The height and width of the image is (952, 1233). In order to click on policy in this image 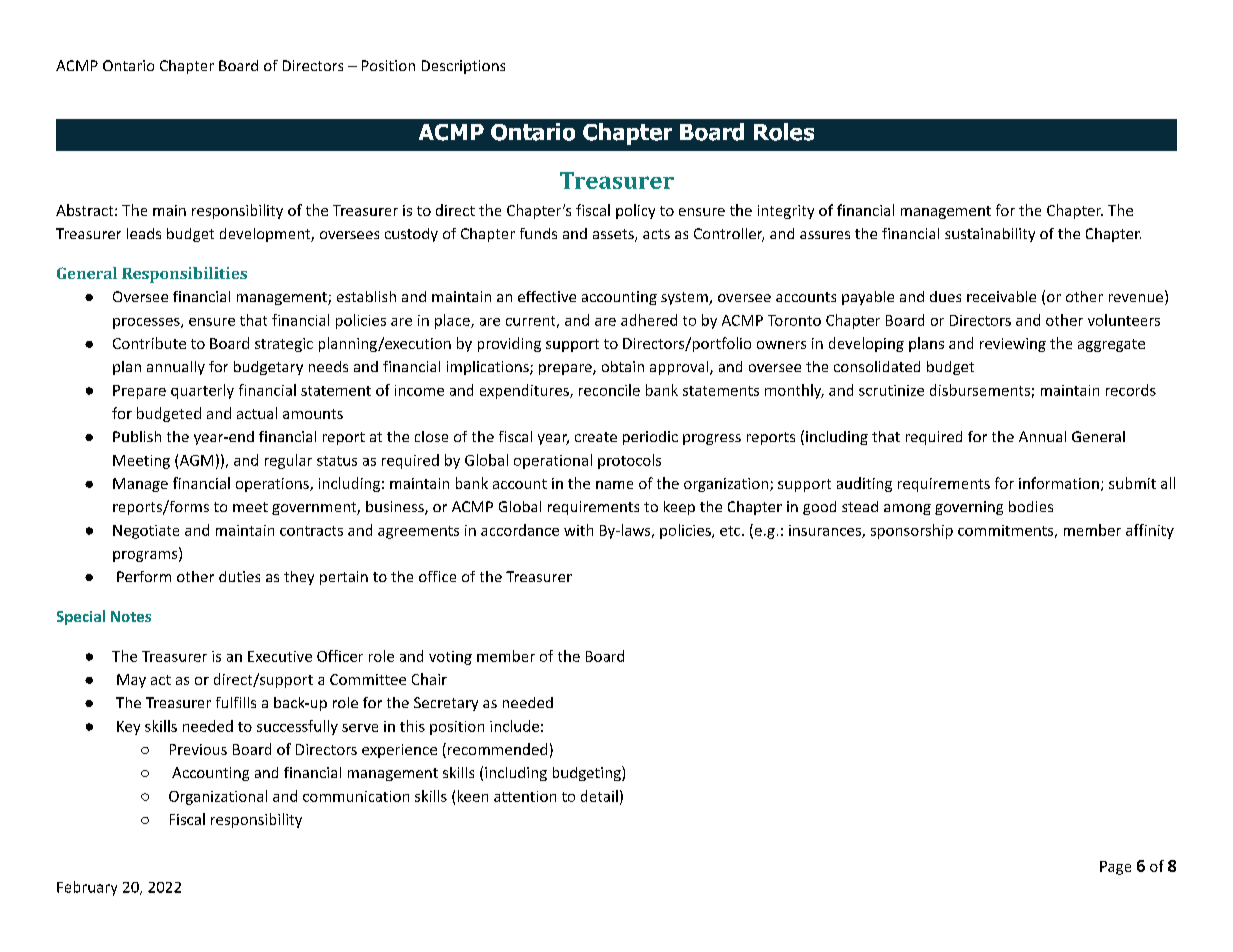, I will do `click(635, 211)`.
